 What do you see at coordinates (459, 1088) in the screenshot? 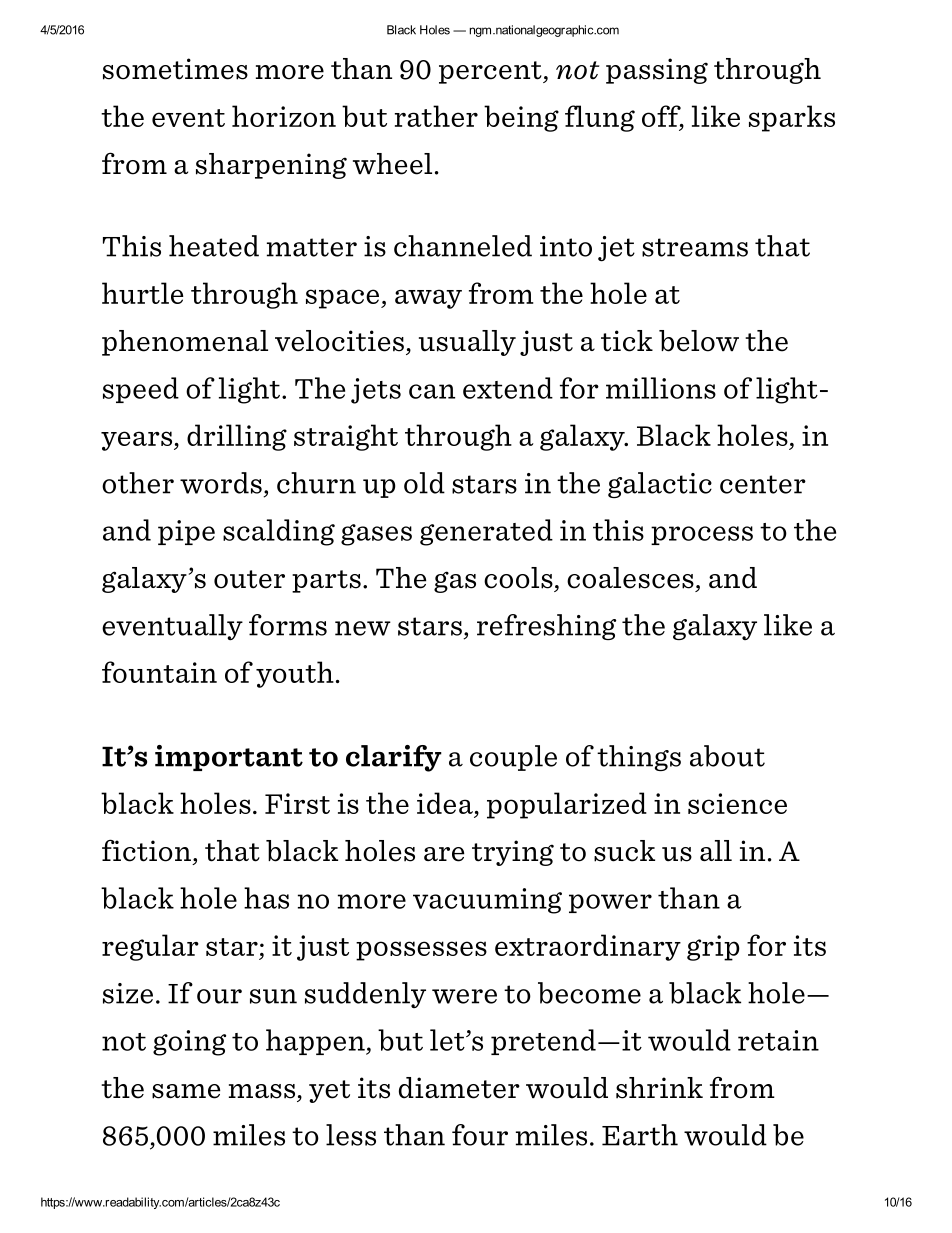
I see `diameter` at bounding box center [459, 1088].
